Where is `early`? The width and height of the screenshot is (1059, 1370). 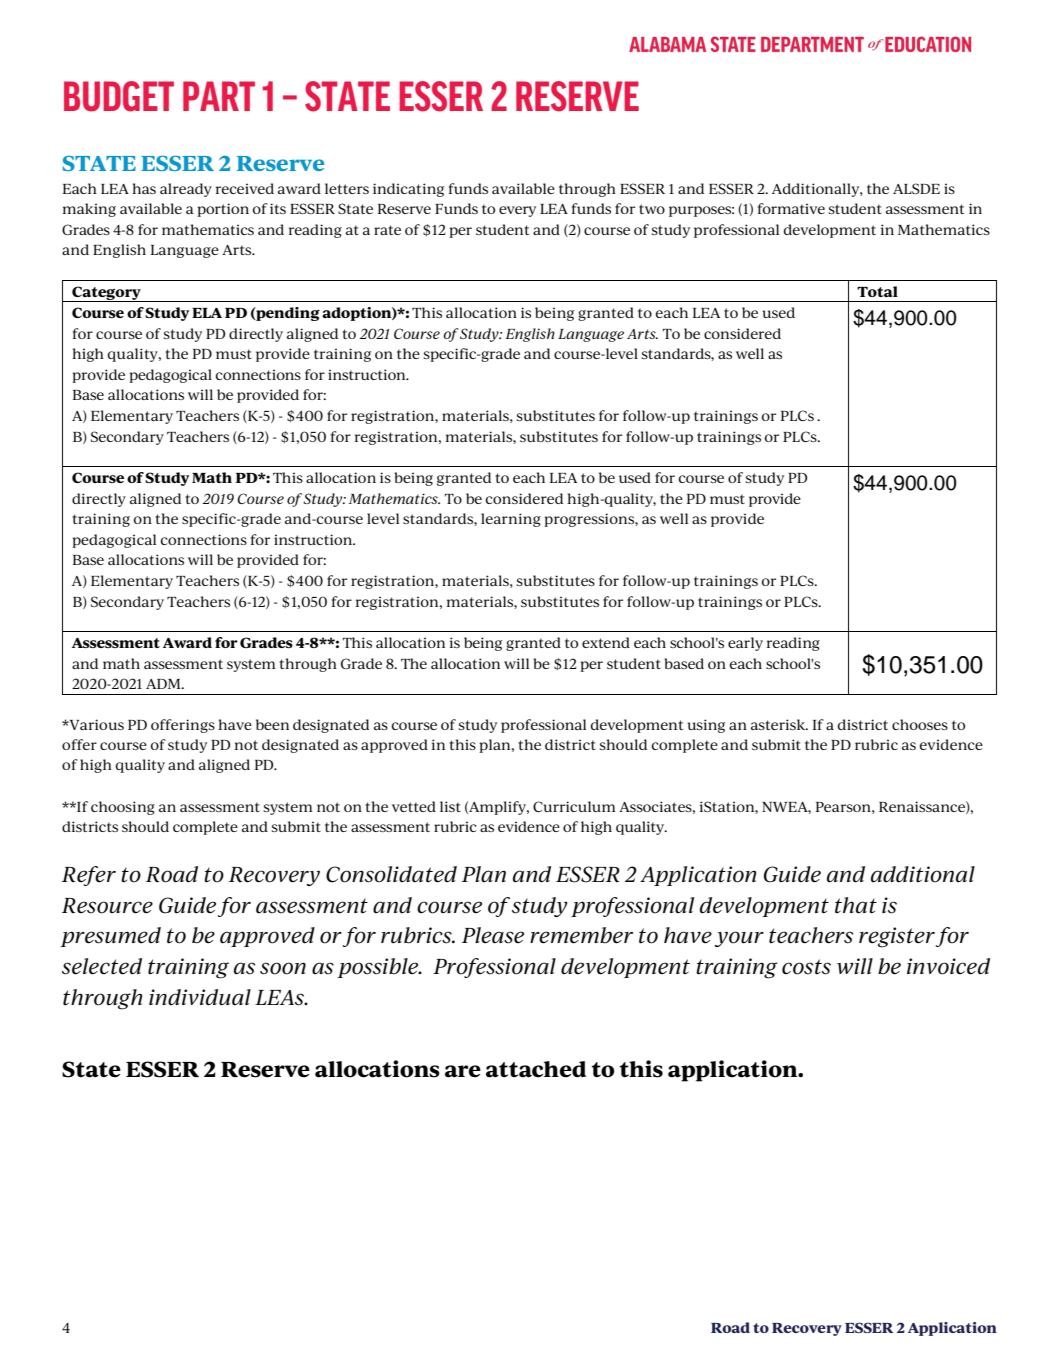
early is located at coordinates (745, 644).
